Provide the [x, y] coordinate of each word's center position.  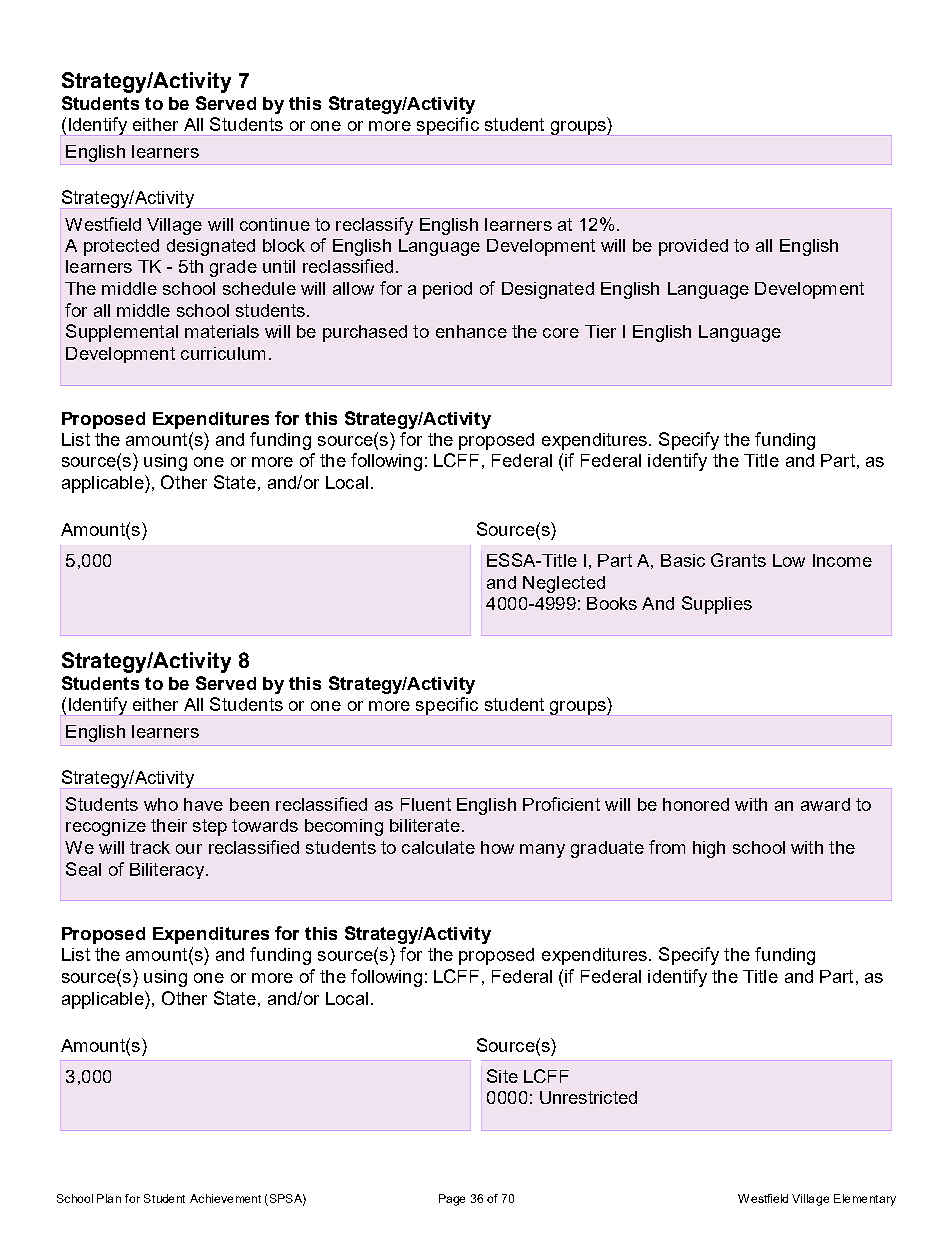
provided [693, 247]
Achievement [225, 1198]
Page [452, 1200]
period [447, 290]
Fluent [426, 804]
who [161, 804]
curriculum [223, 353]
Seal [83, 869]
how [497, 847]
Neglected [564, 584]
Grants [738, 560]
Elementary [865, 1200]
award [825, 804]
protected [121, 247]
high [709, 849]
